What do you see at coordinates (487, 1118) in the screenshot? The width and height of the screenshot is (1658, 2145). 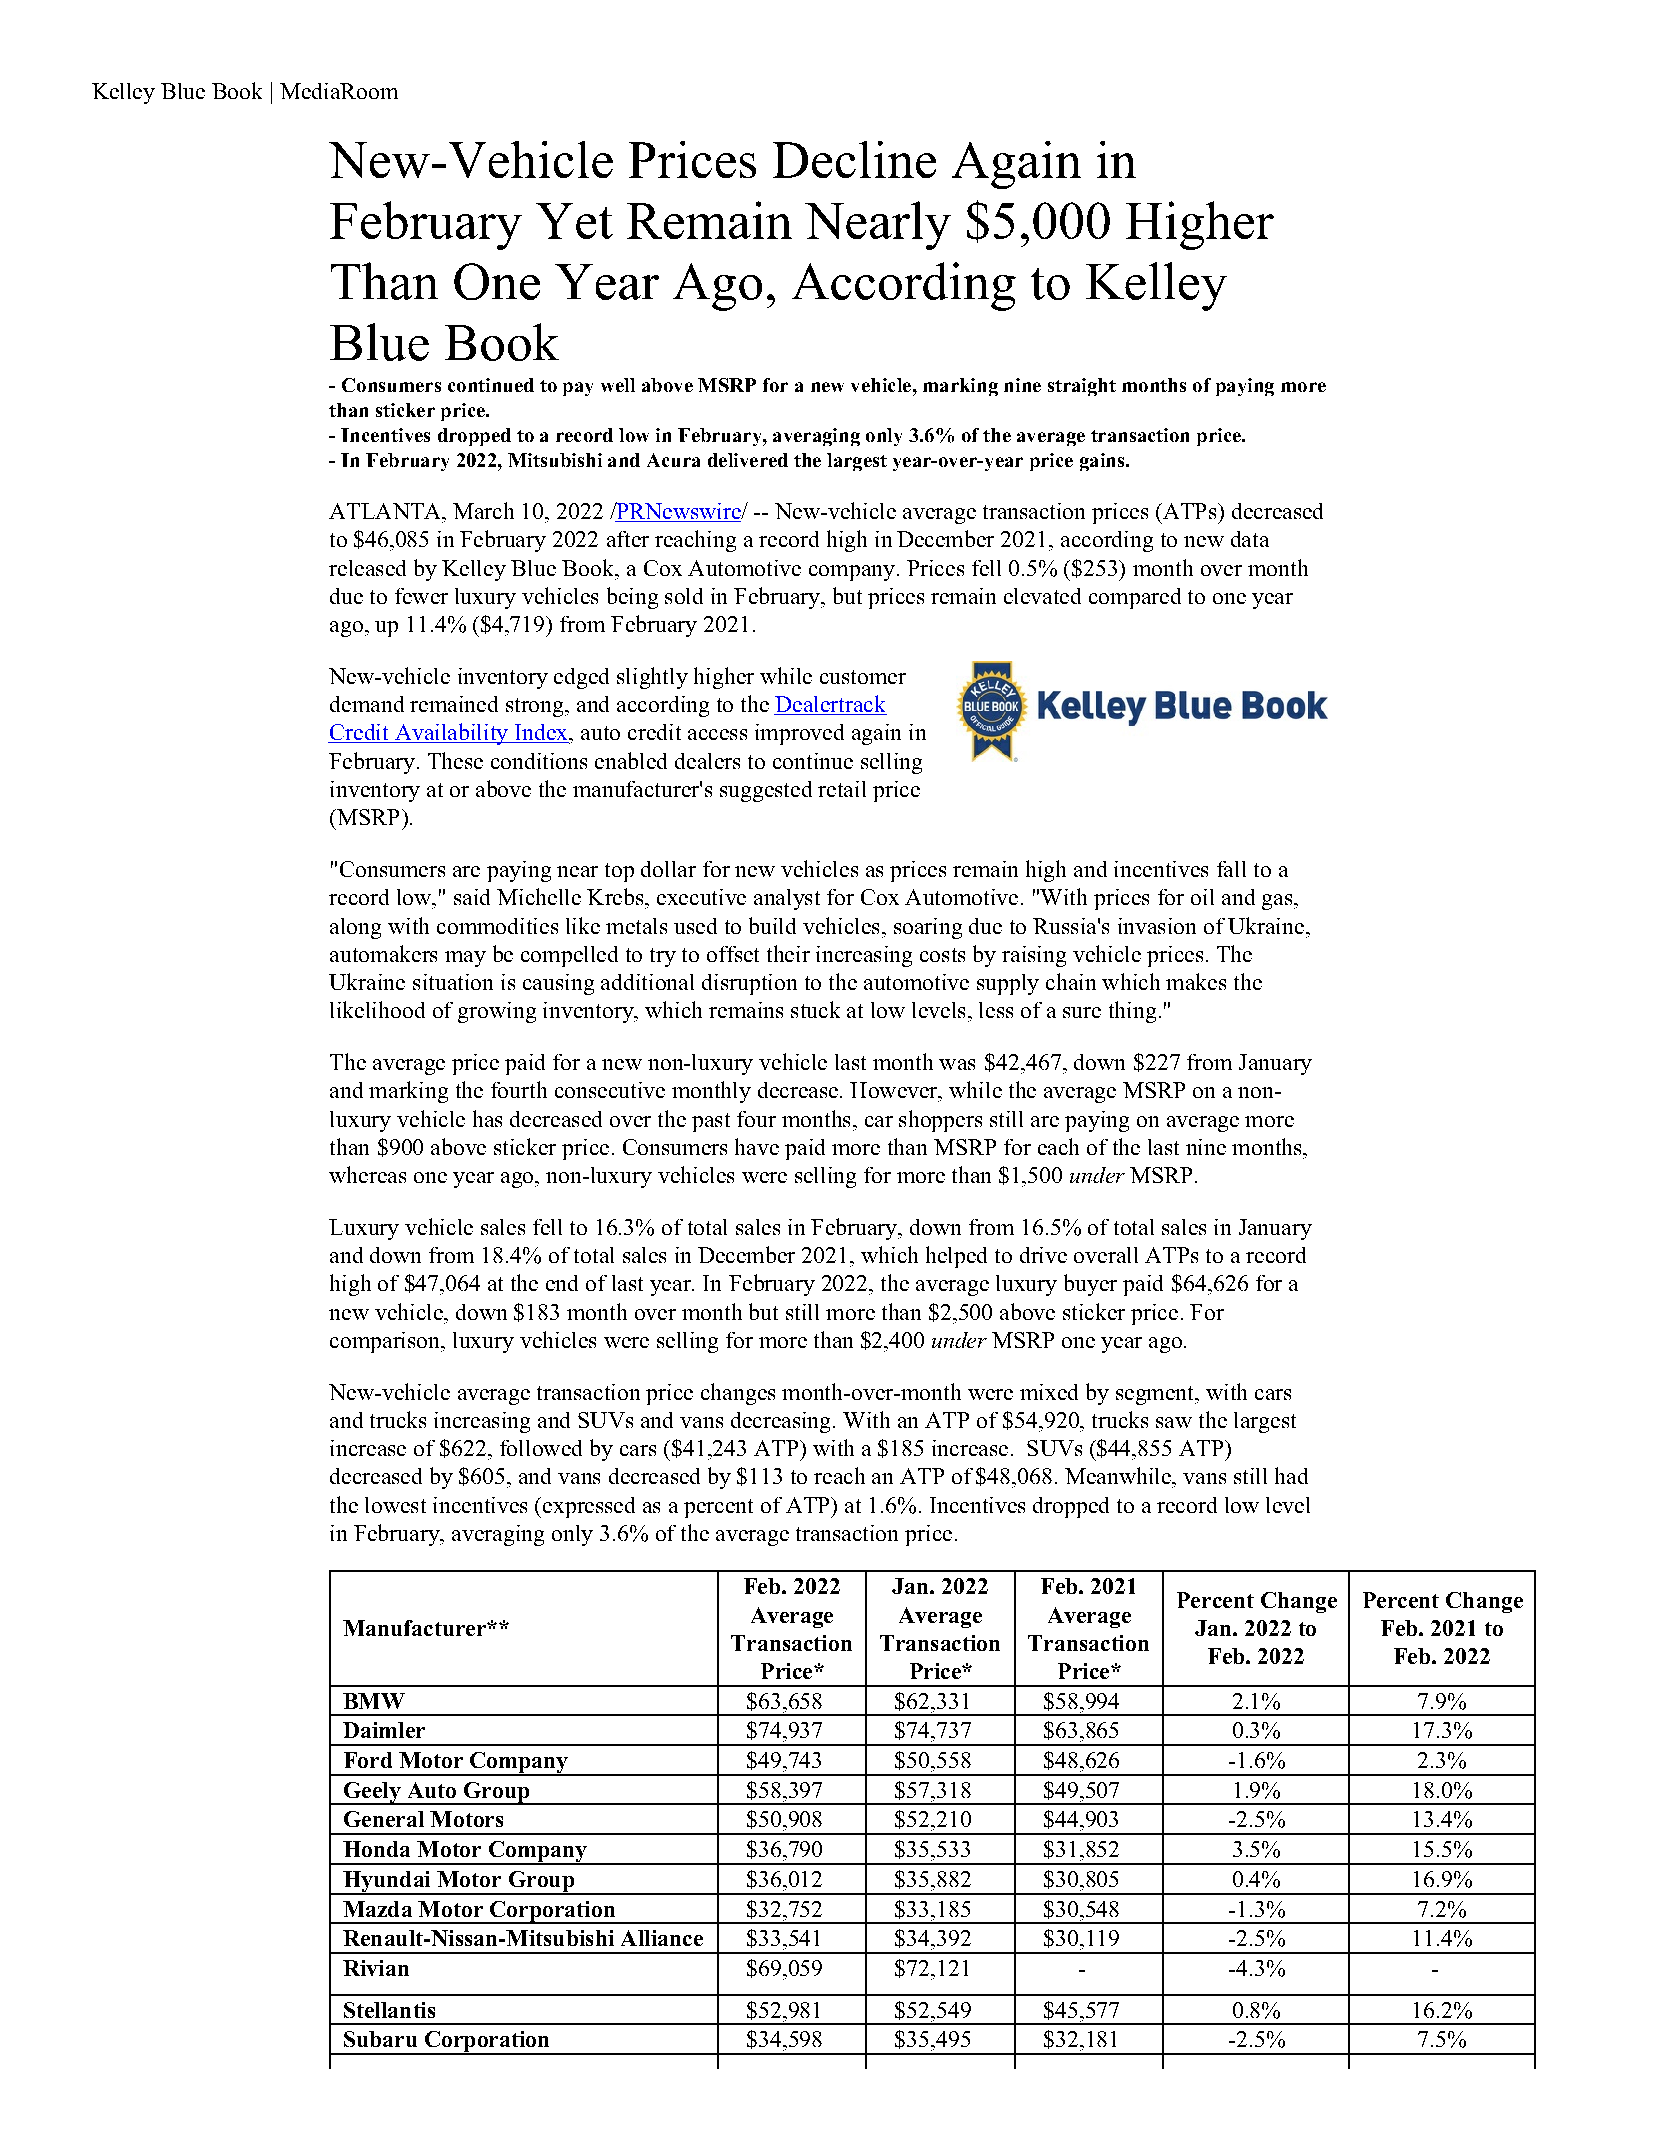 I see `has` at bounding box center [487, 1118].
